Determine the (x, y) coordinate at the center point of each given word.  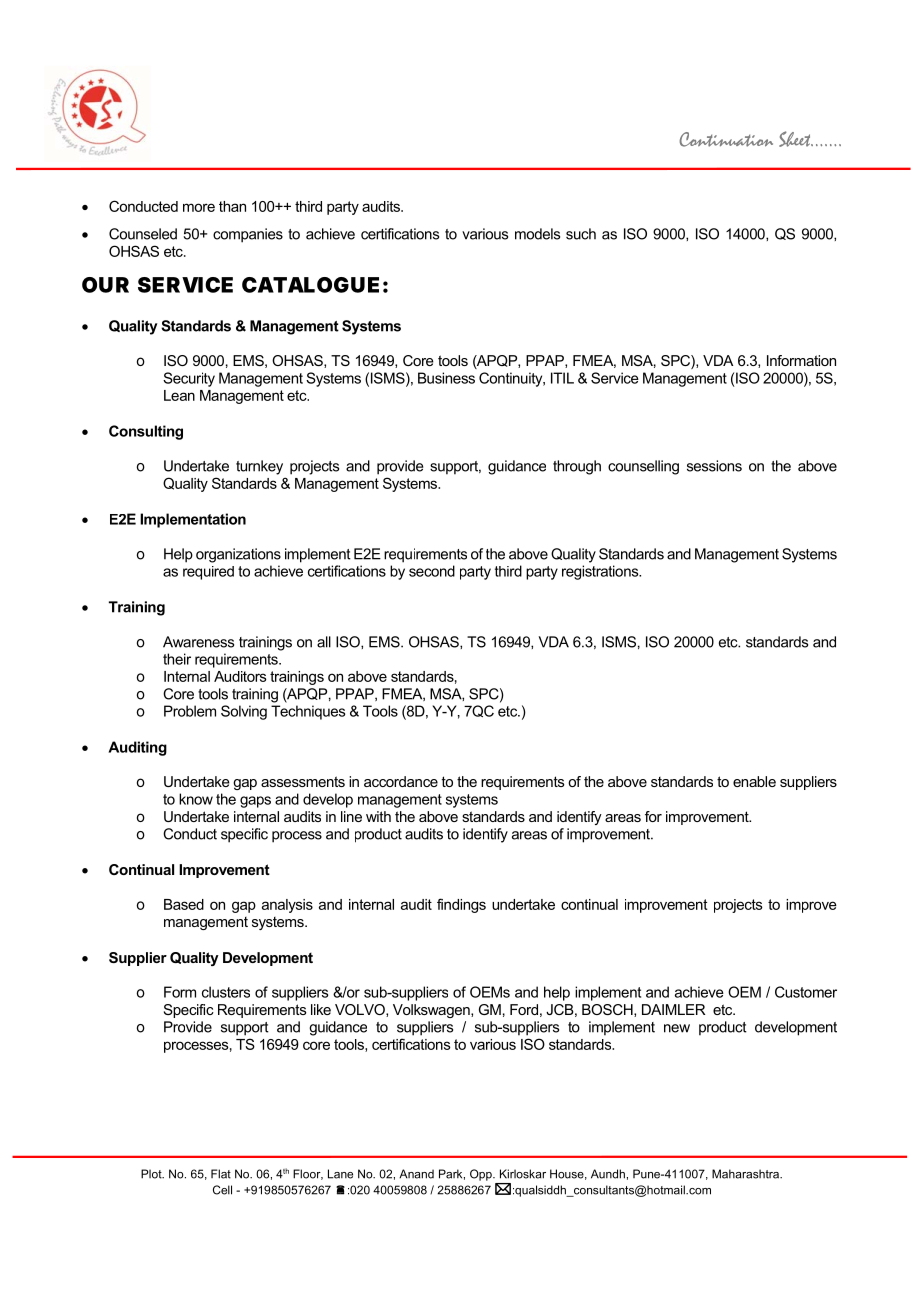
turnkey (259, 467)
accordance (401, 781)
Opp (482, 1175)
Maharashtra (746, 1174)
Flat (221, 1174)
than (232, 206)
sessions (714, 466)
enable (754, 781)
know (196, 799)
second (432, 571)
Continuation (726, 139)
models (537, 234)
